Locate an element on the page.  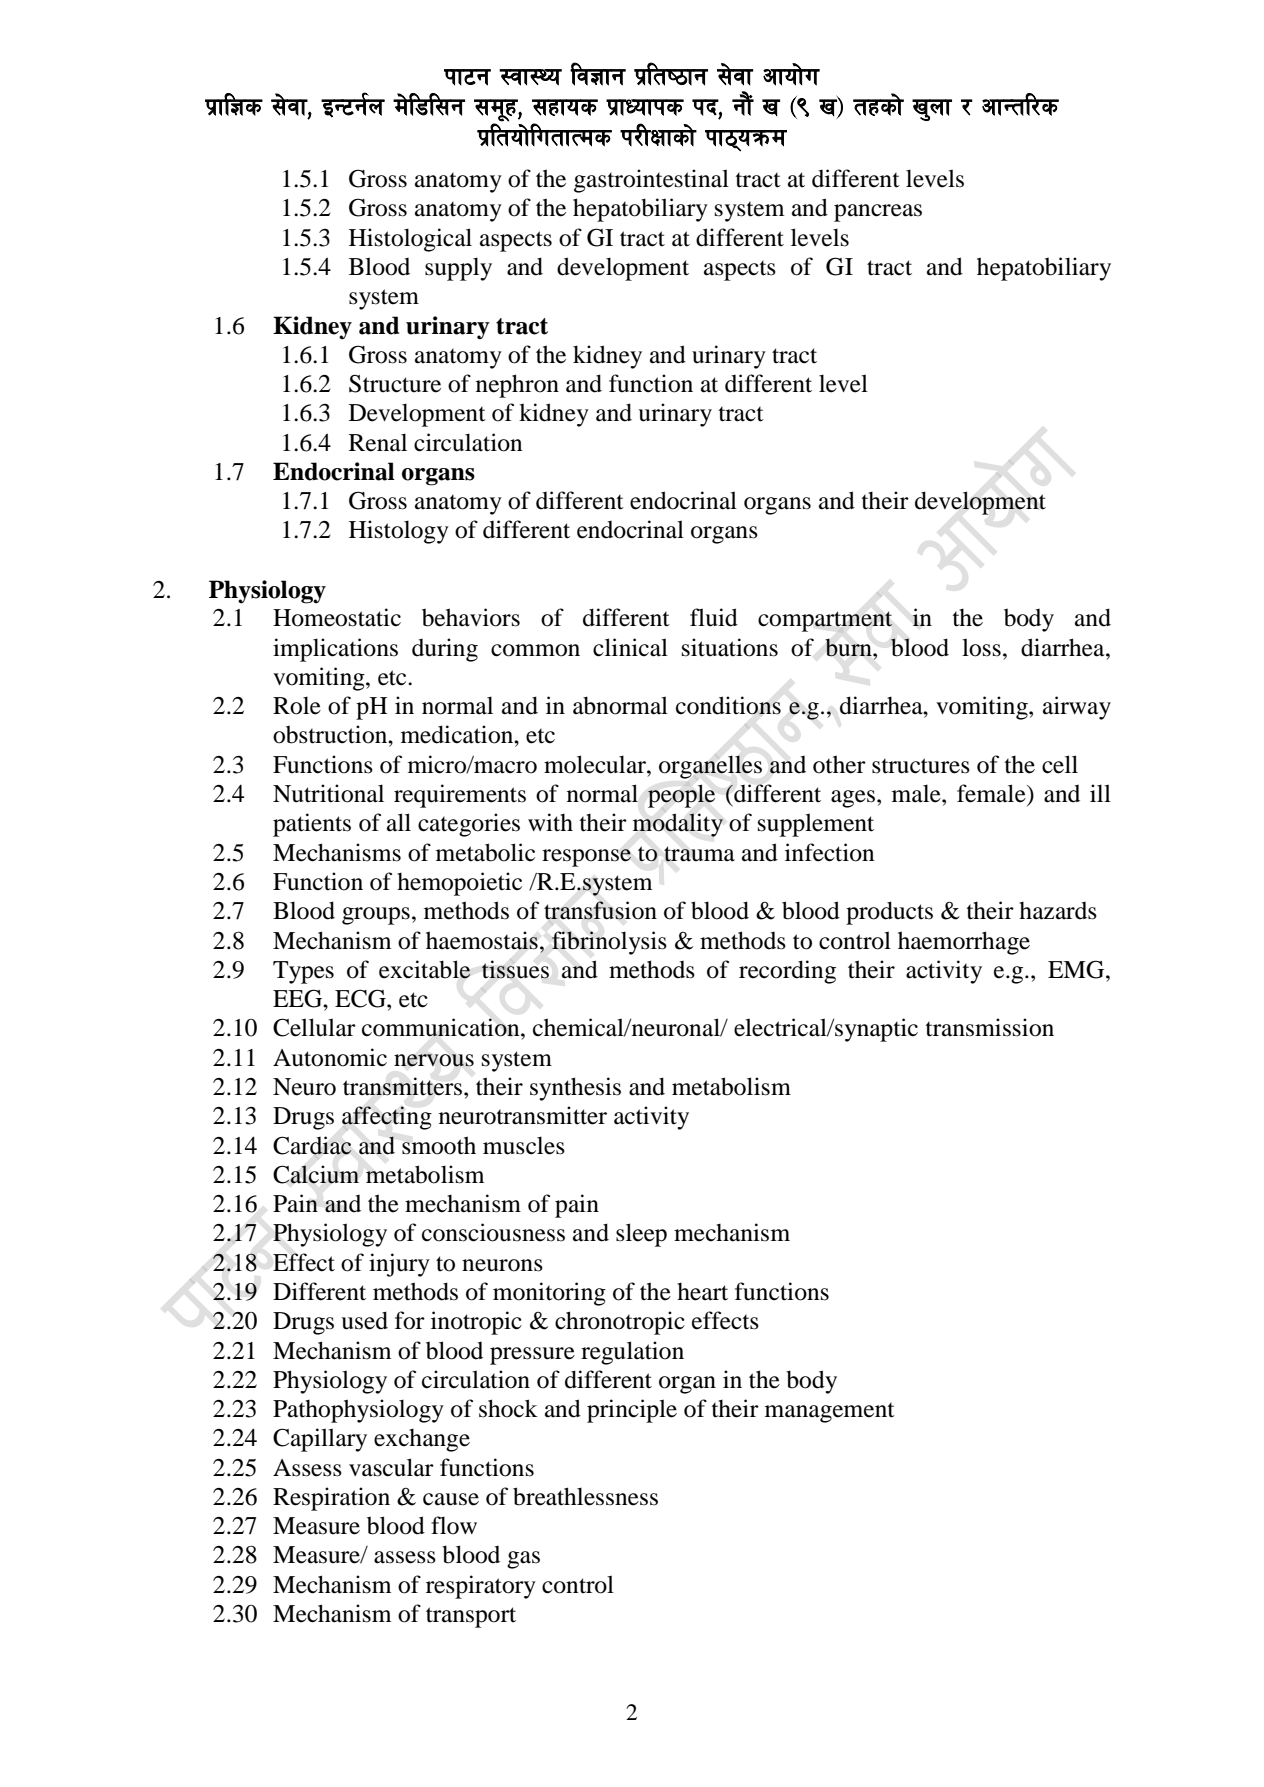
pancreas is located at coordinates (878, 213).
